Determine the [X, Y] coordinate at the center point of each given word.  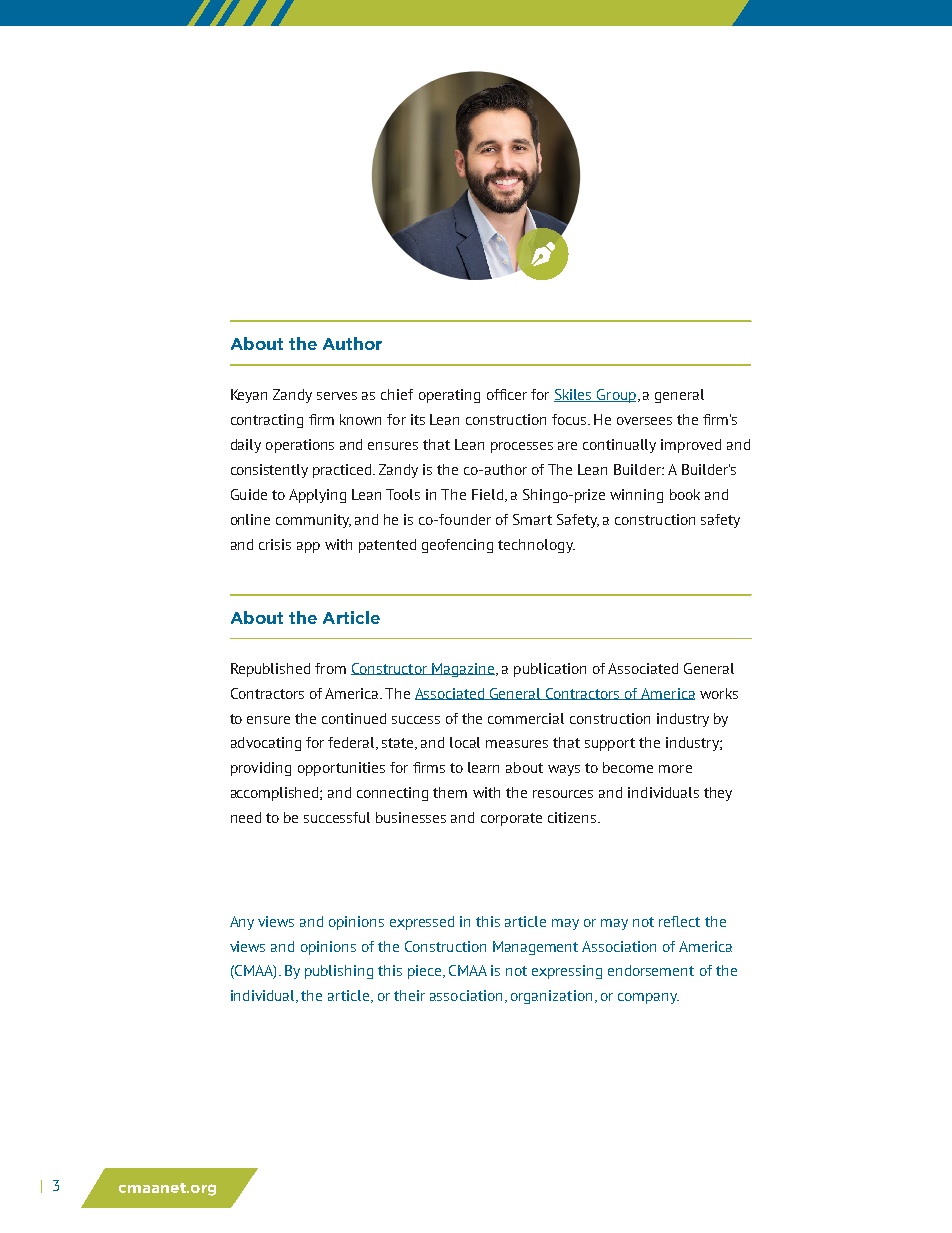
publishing [339, 972]
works [719, 693]
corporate [511, 819]
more [675, 769]
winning [636, 496]
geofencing [457, 546]
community [313, 521]
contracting [267, 421]
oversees [644, 421]
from [330, 668]
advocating [266, 744]
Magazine [463, 670]
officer [507, 394]
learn [483, 767]
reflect [679, 921]
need [246, 817]
